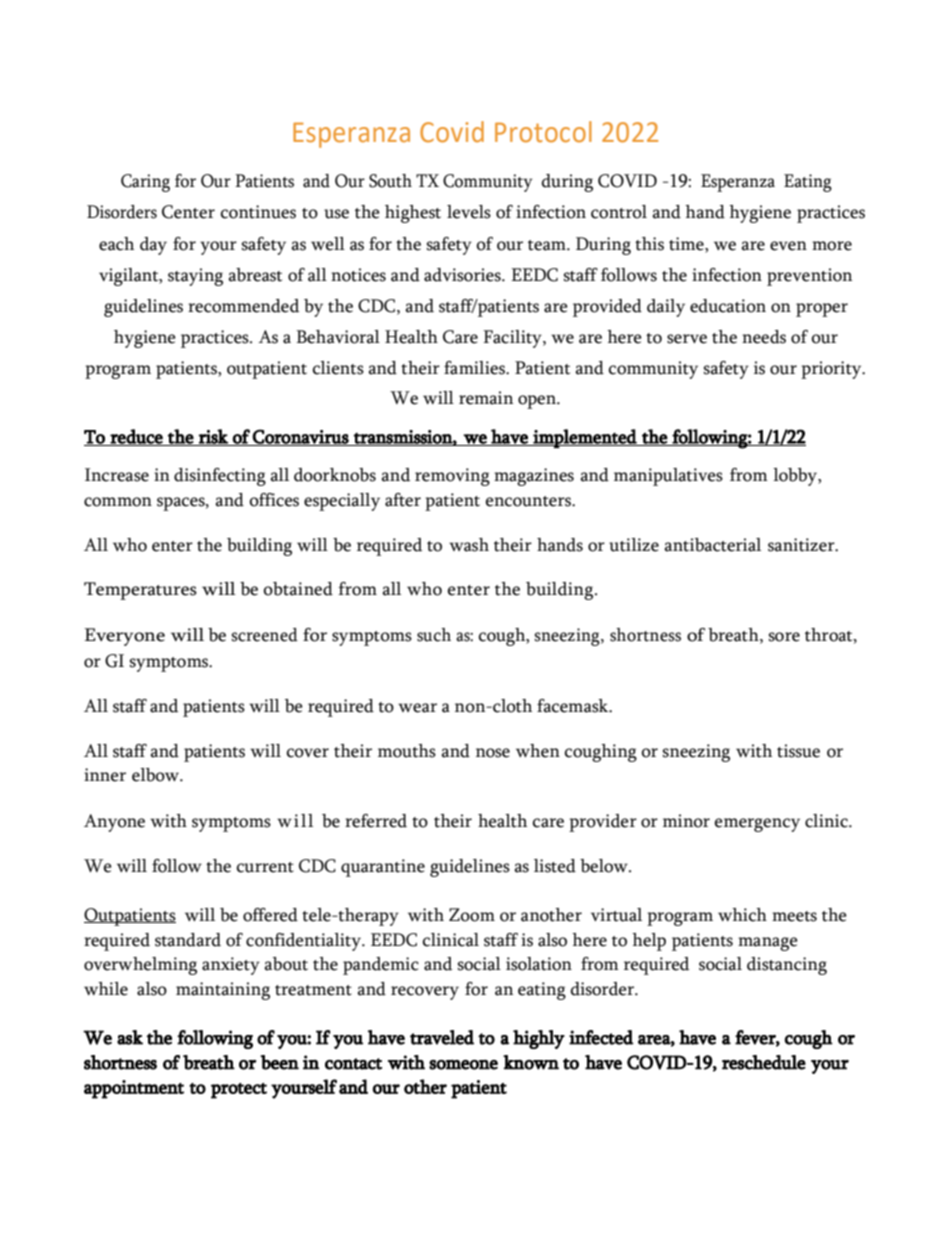  Describe the element at coordinates (712, 545) in the image. I see `antibacterial` at that location.
